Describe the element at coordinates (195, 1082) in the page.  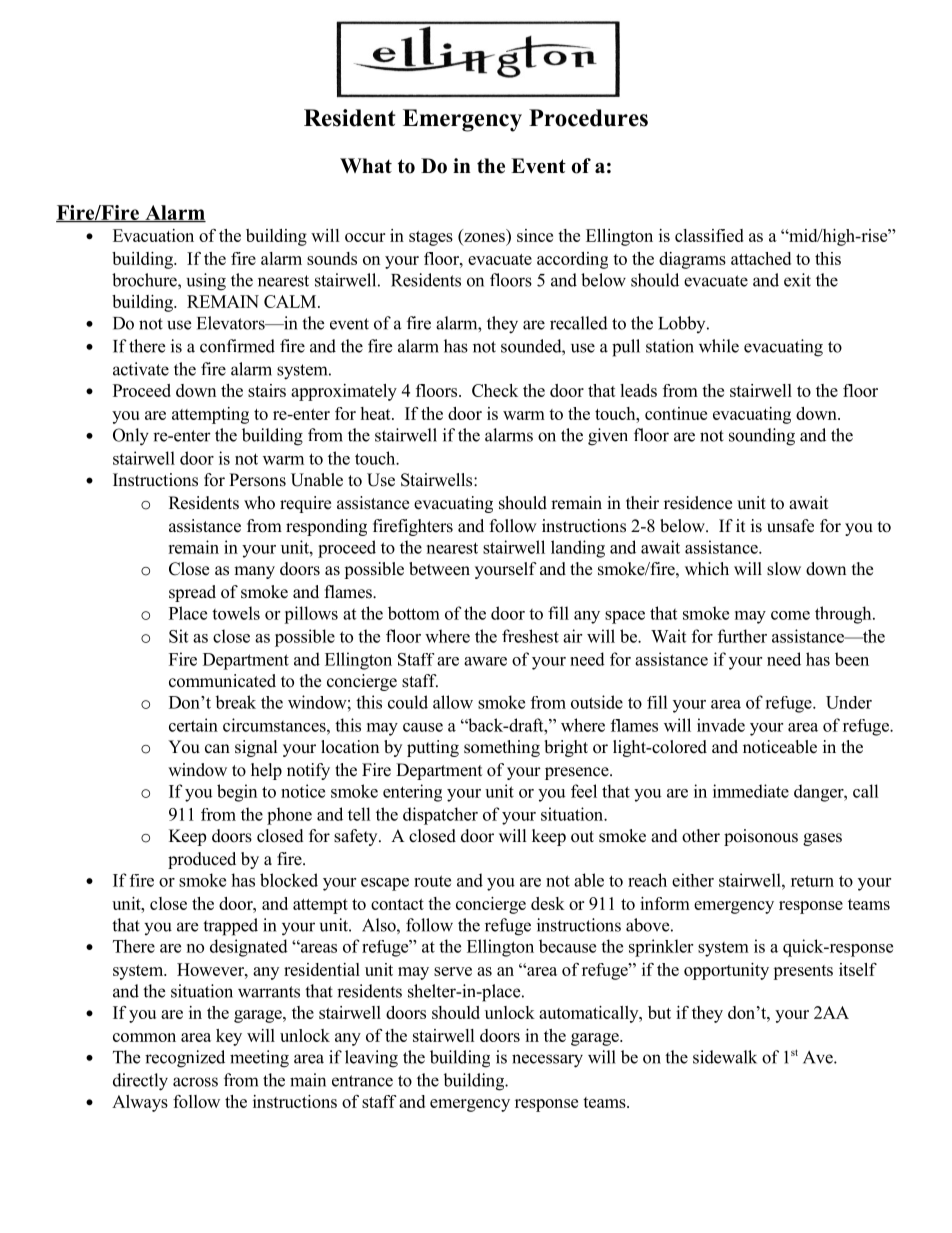
I see `across` at that location.
